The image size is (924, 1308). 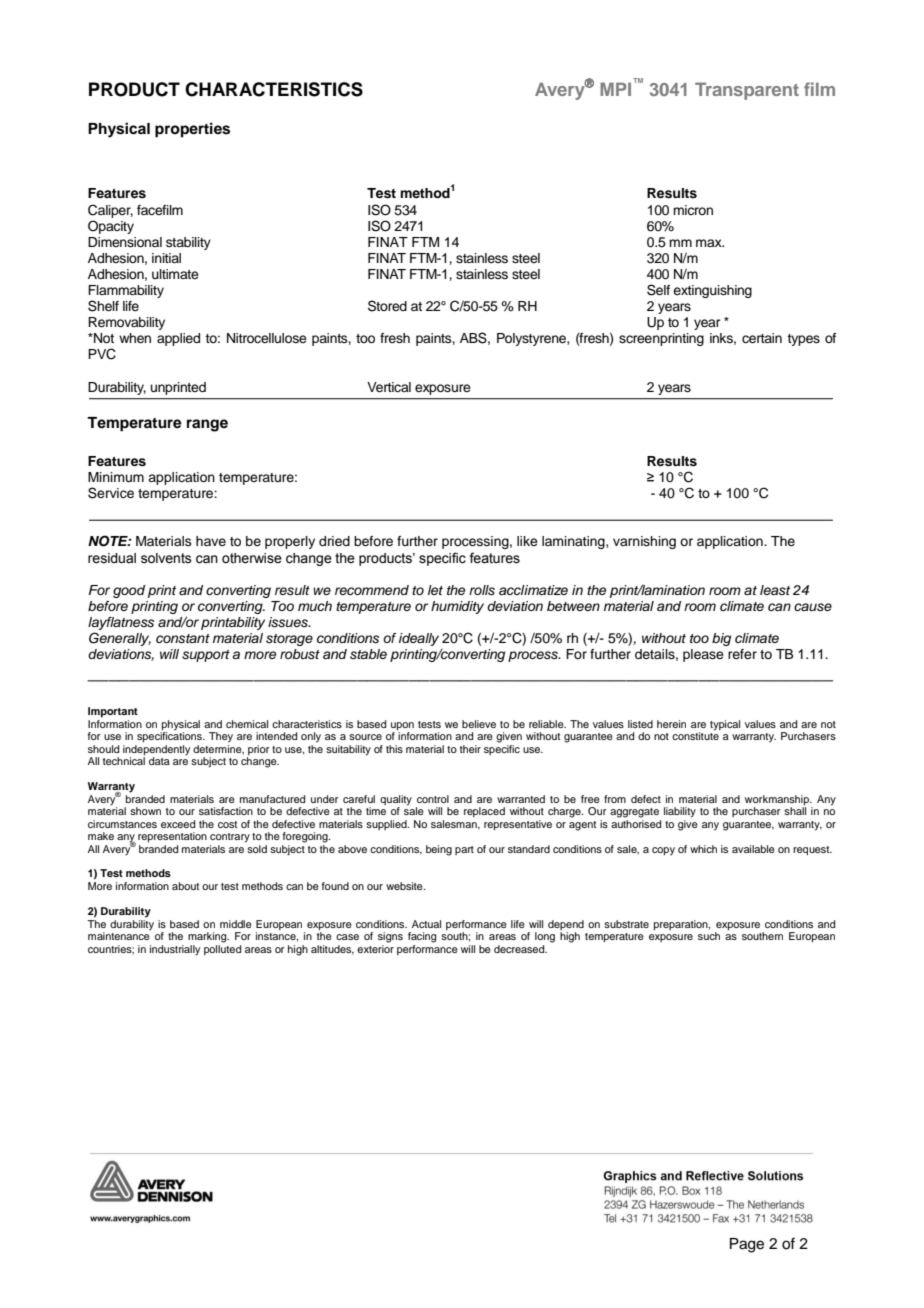 What do you see at coordinates (192, 130) in the screenshot?
I see `properties` at bounding box center [192, 130].
